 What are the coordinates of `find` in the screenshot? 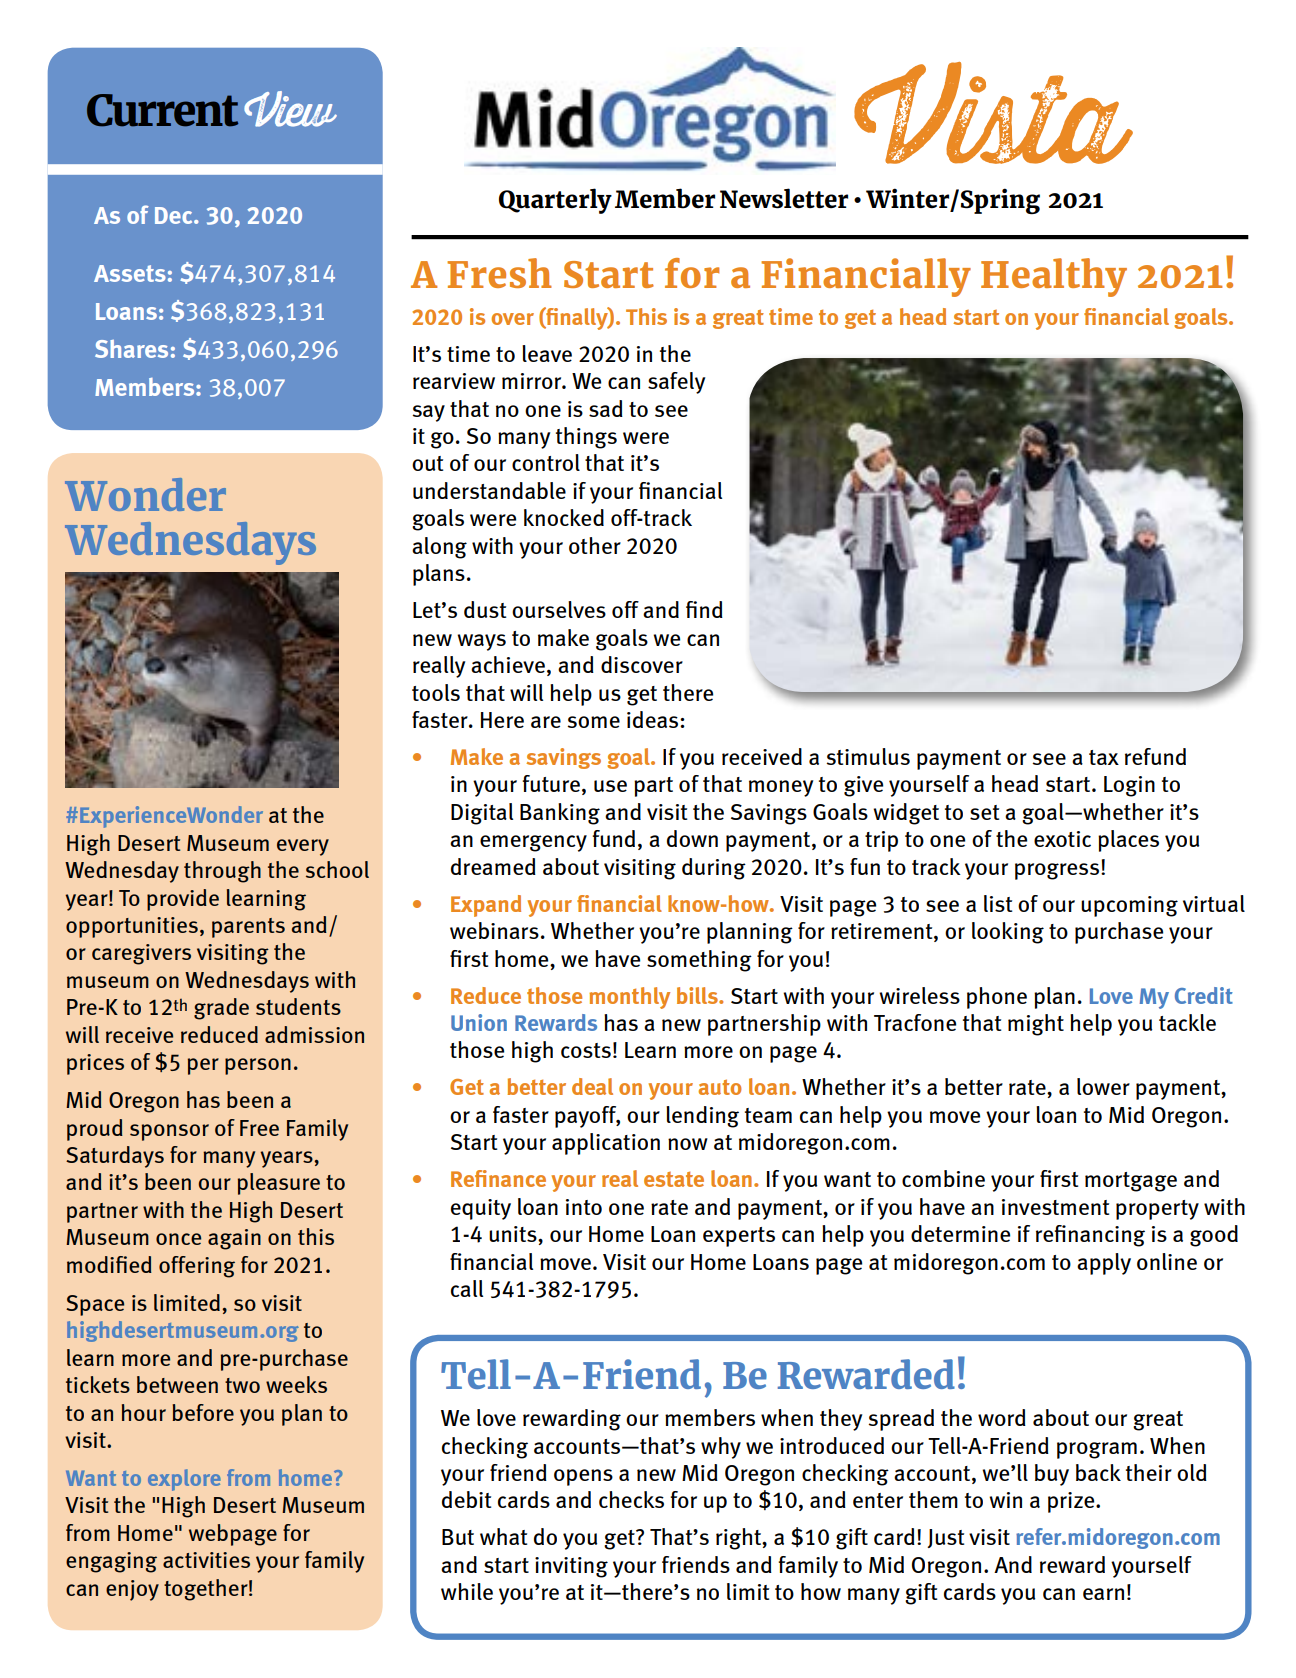 It's located at (704, 609).
